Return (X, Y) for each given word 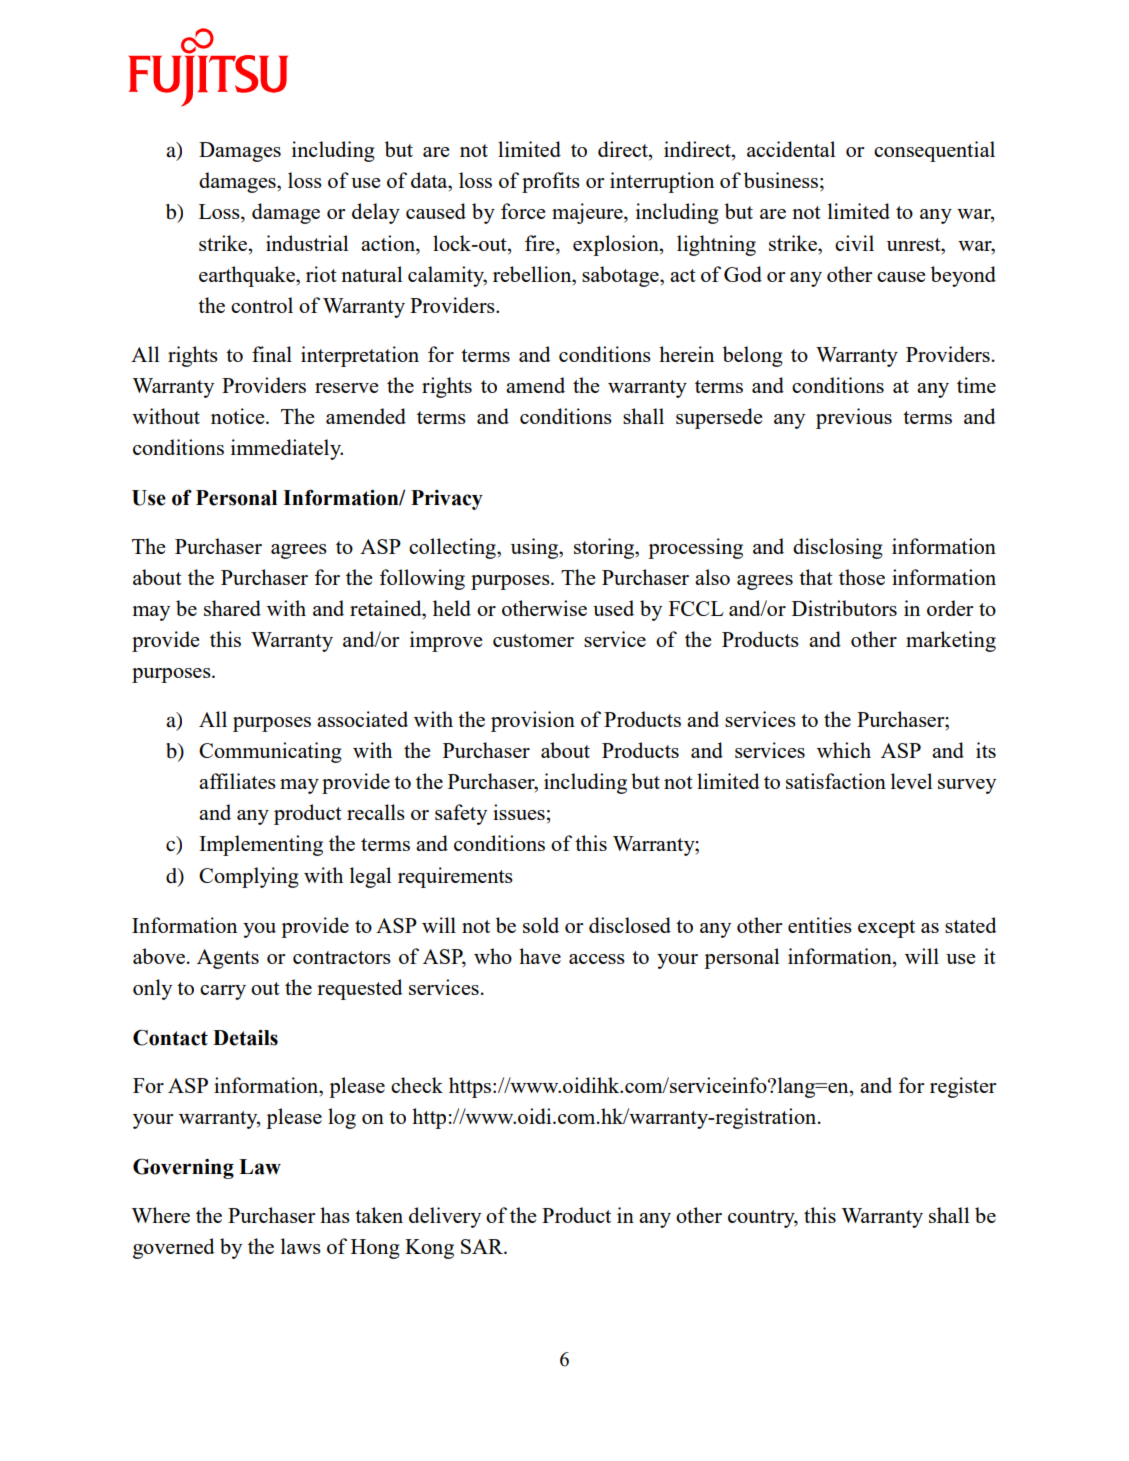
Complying (249, 877)
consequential (934, 151)
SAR (483, 1246)
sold (541, 925)
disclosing (838, 548)
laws (301, 1246)
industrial (307, 243)
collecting (453, 548)
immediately (287, 449)
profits (551, 182)
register (963, 1087)
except (886, 929)
